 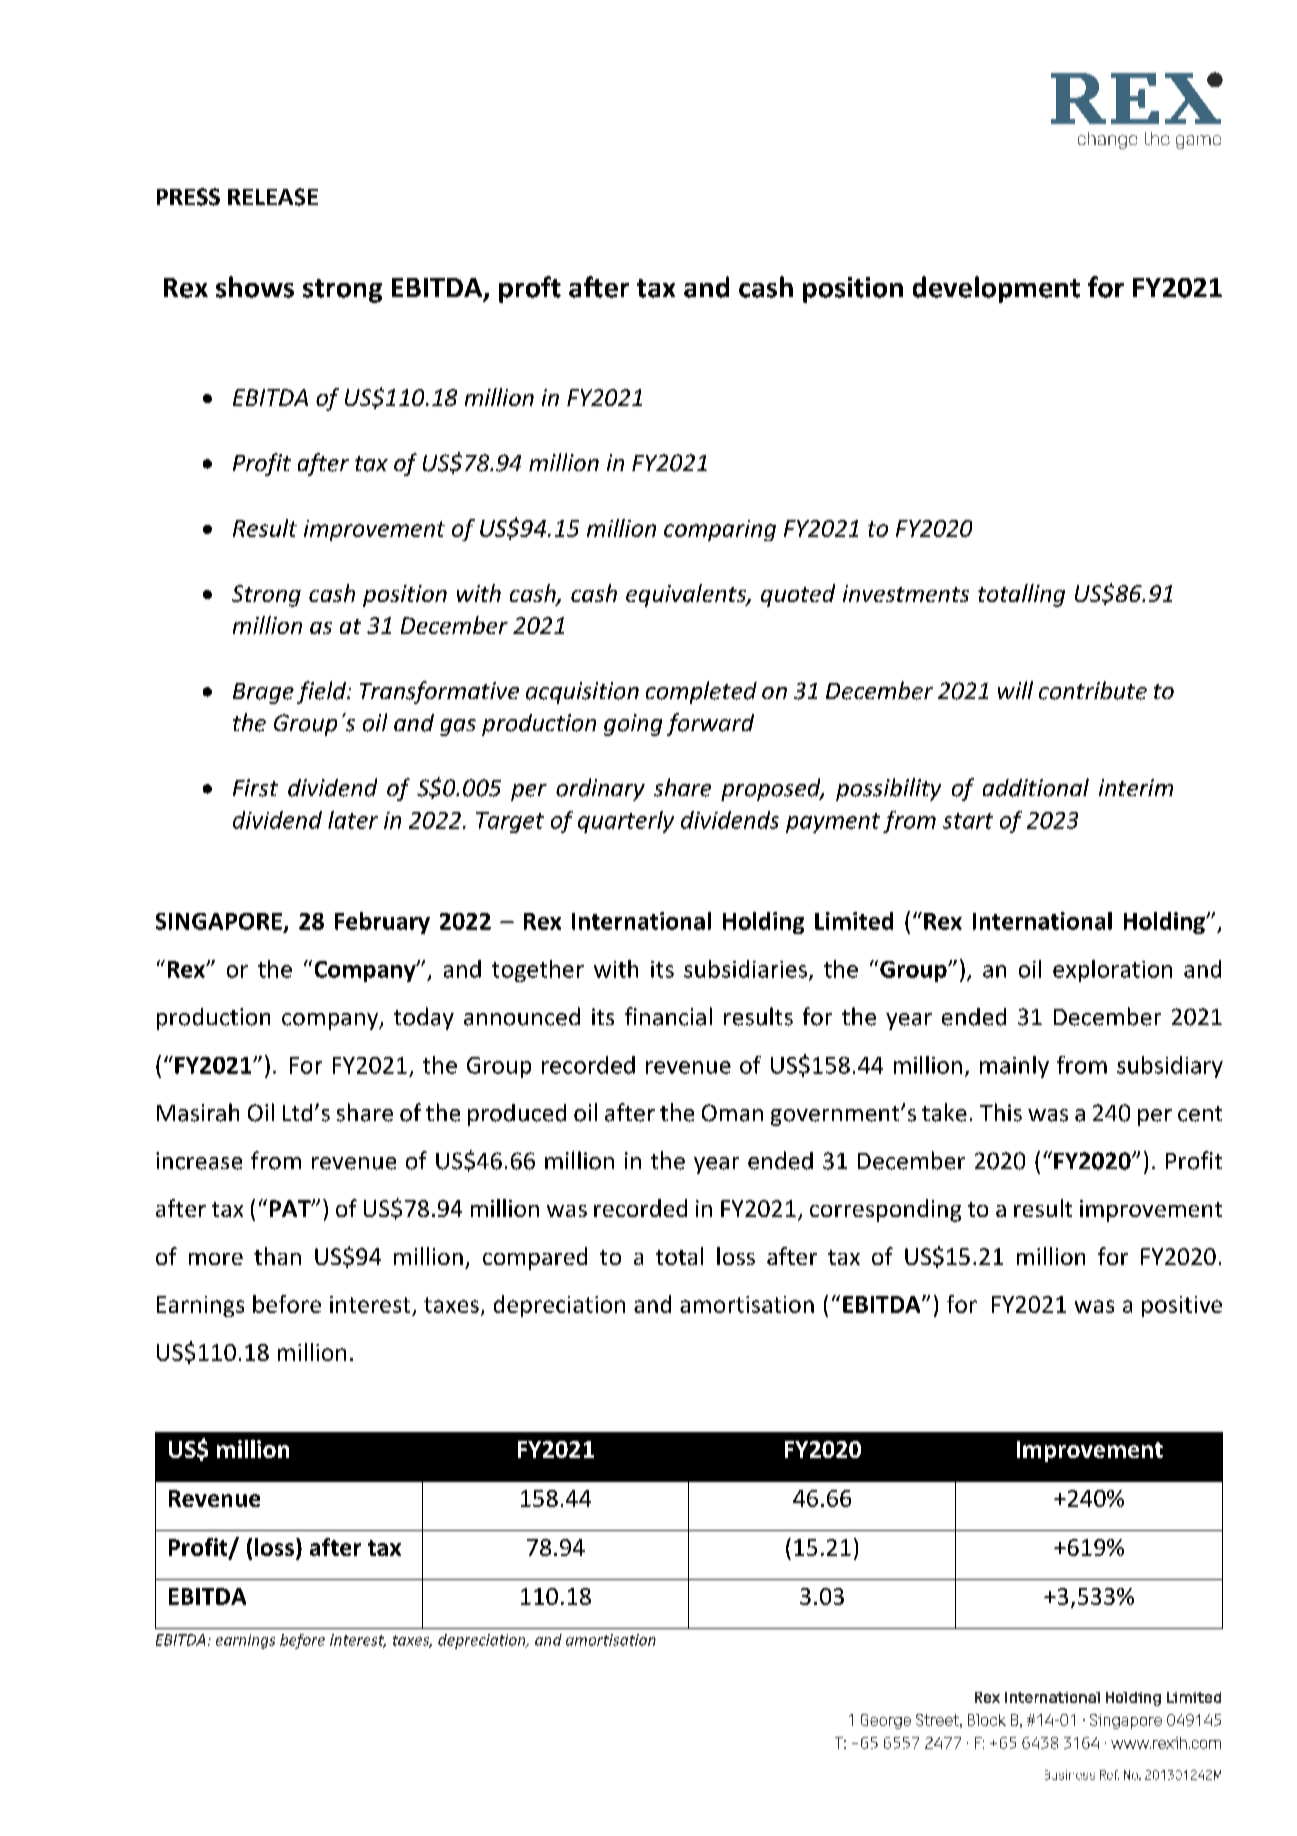 What do you see at coordinates (382, 923) in the screenshot?
I see `February` at bounding box center [382, 923].
